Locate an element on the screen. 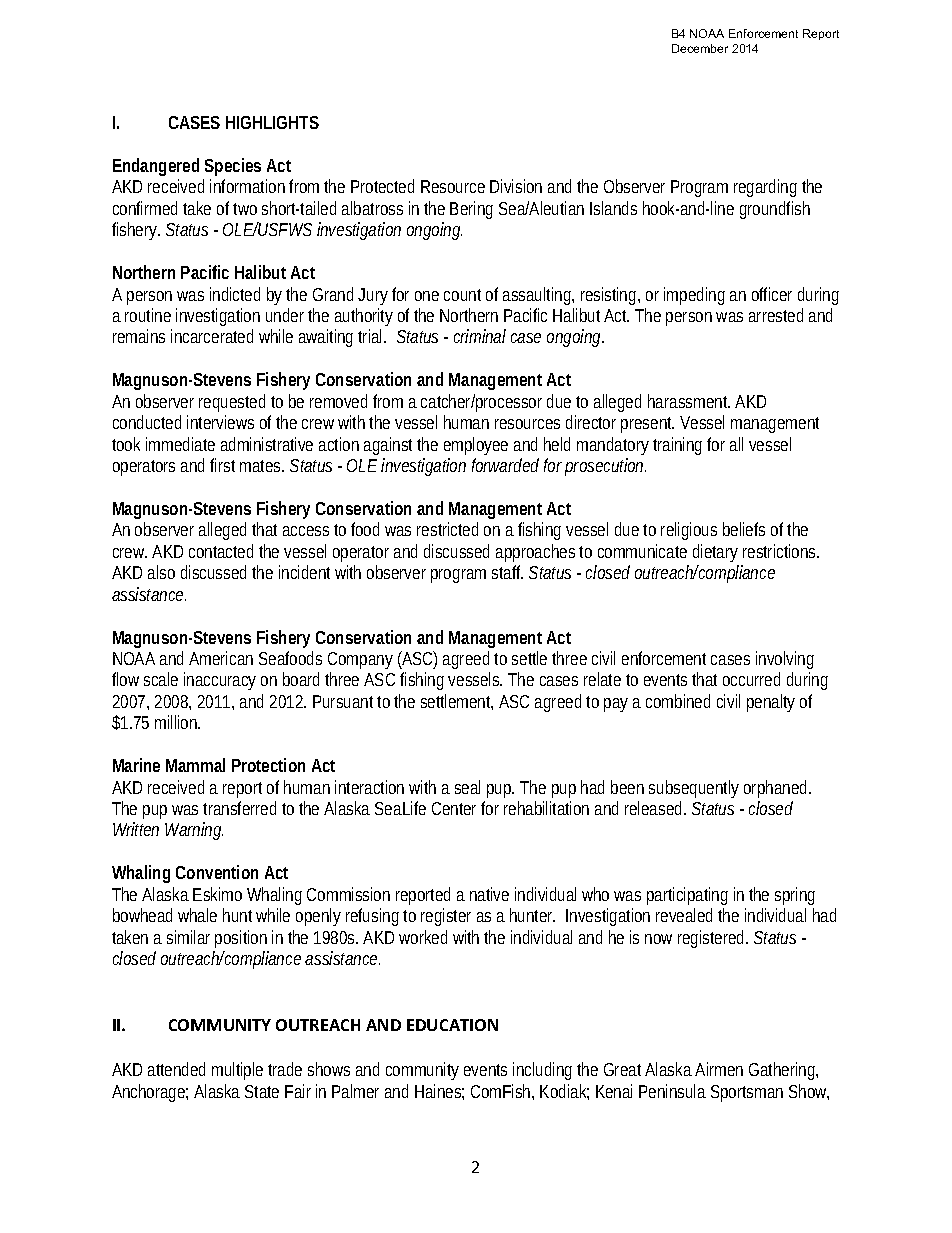 This screenshot has width=952, height=1233. Division is located at coordinates (516, 186).
